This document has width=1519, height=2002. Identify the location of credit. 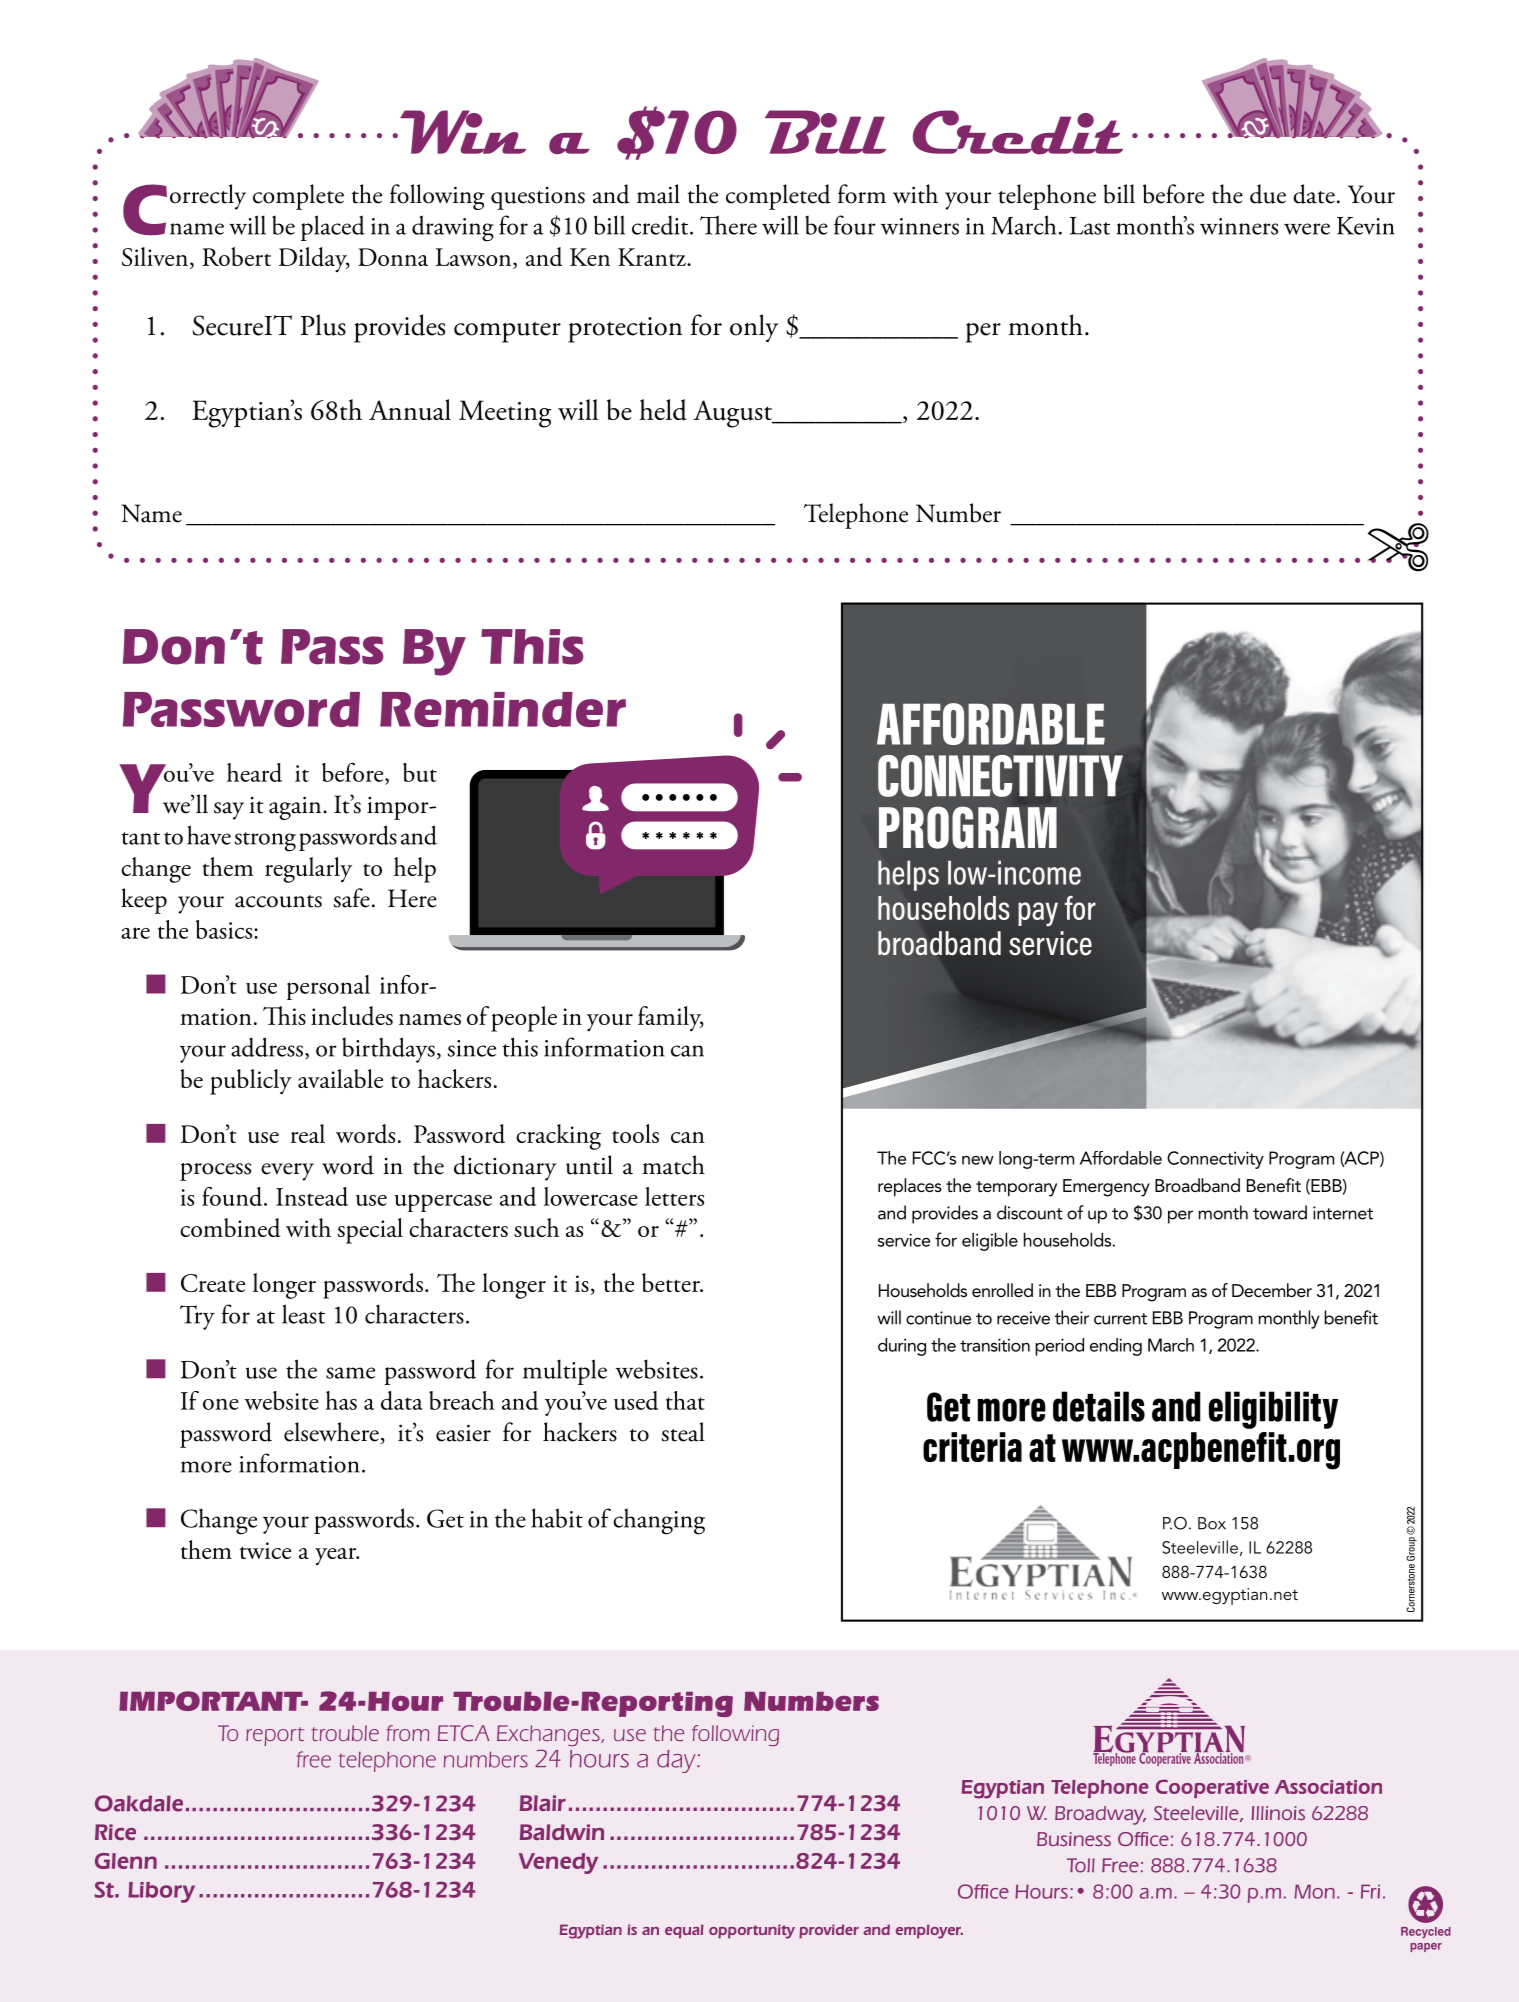
(661, 225).
